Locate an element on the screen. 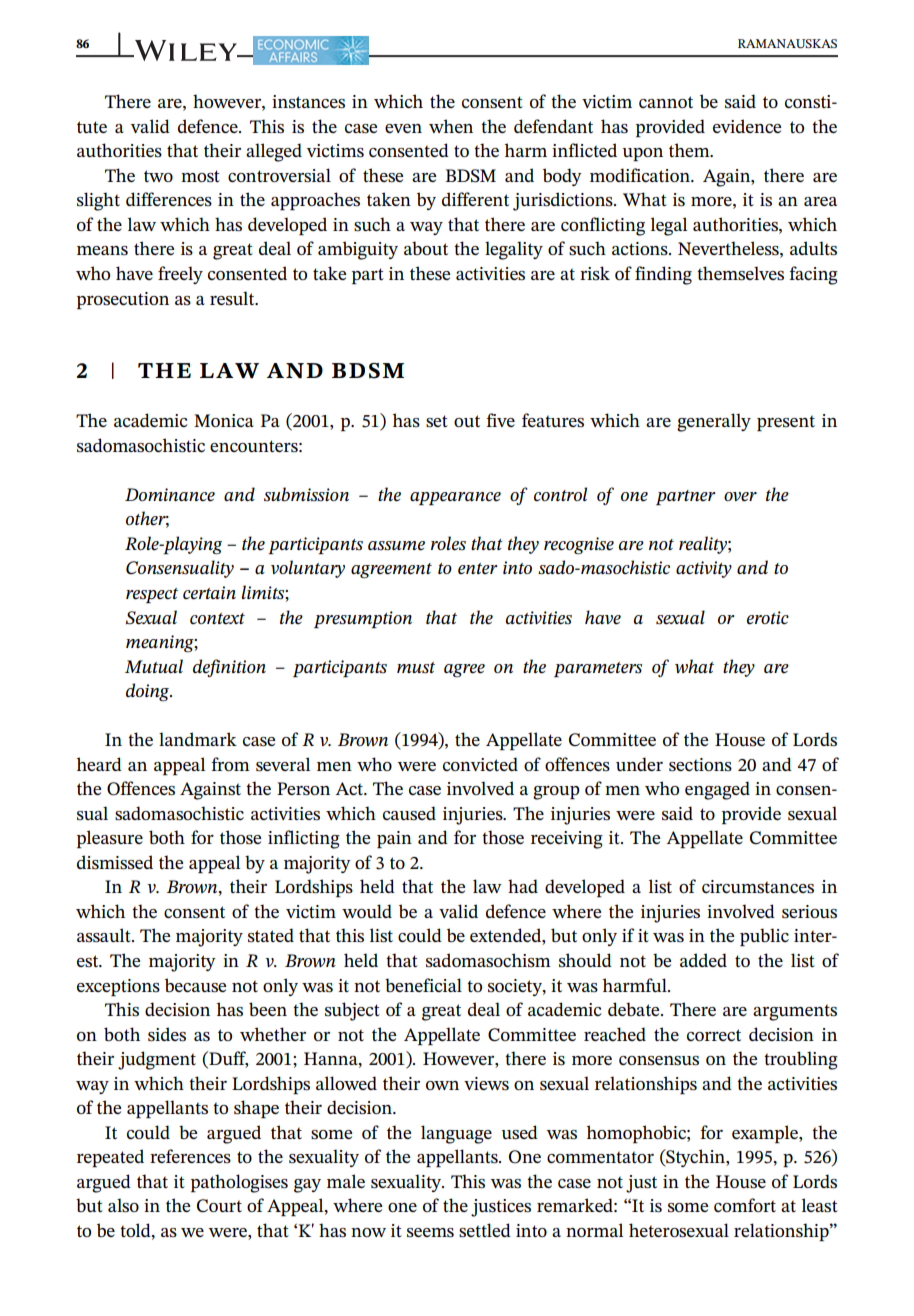  comfort is located at coordinates (745, 1205).
